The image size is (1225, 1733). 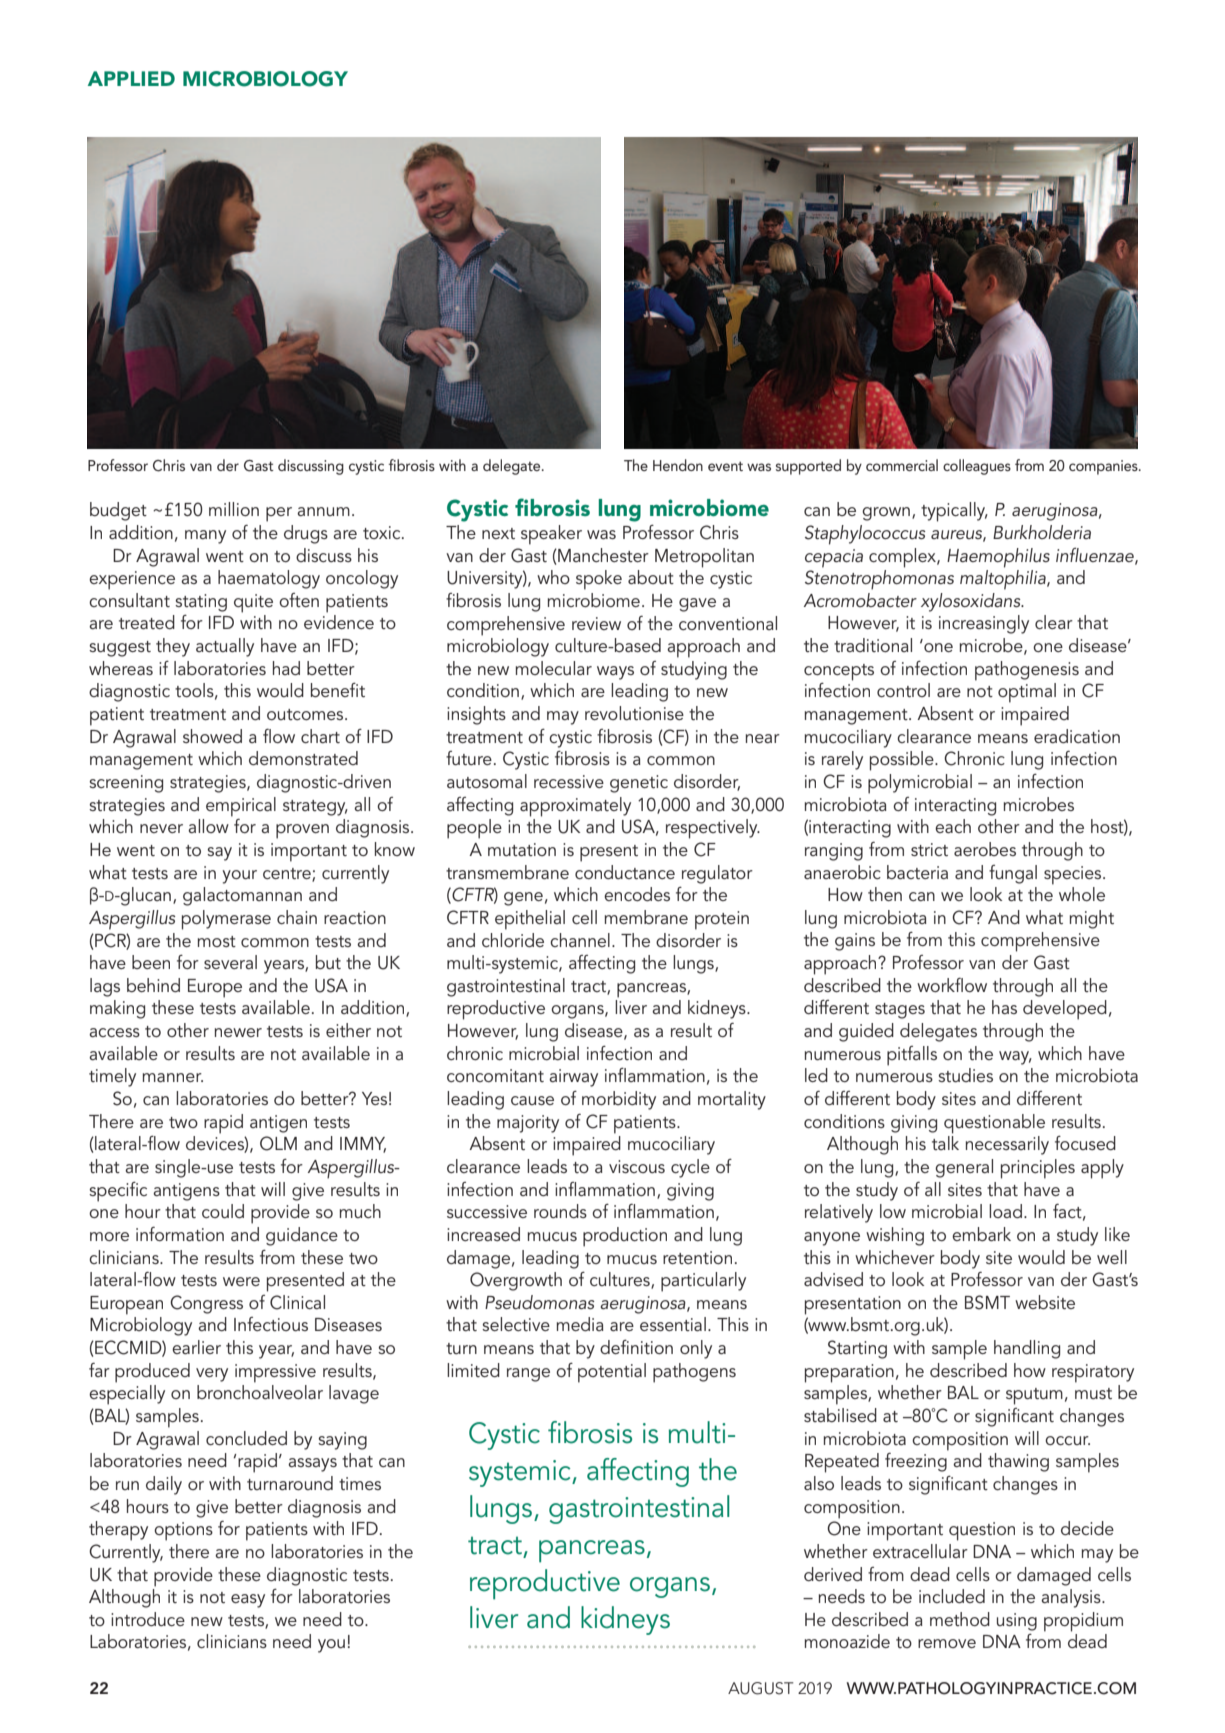 What do you see at coordinates (977, 467) in the screenshot?
I see `colleagues` at bounding box center [977, 467].
